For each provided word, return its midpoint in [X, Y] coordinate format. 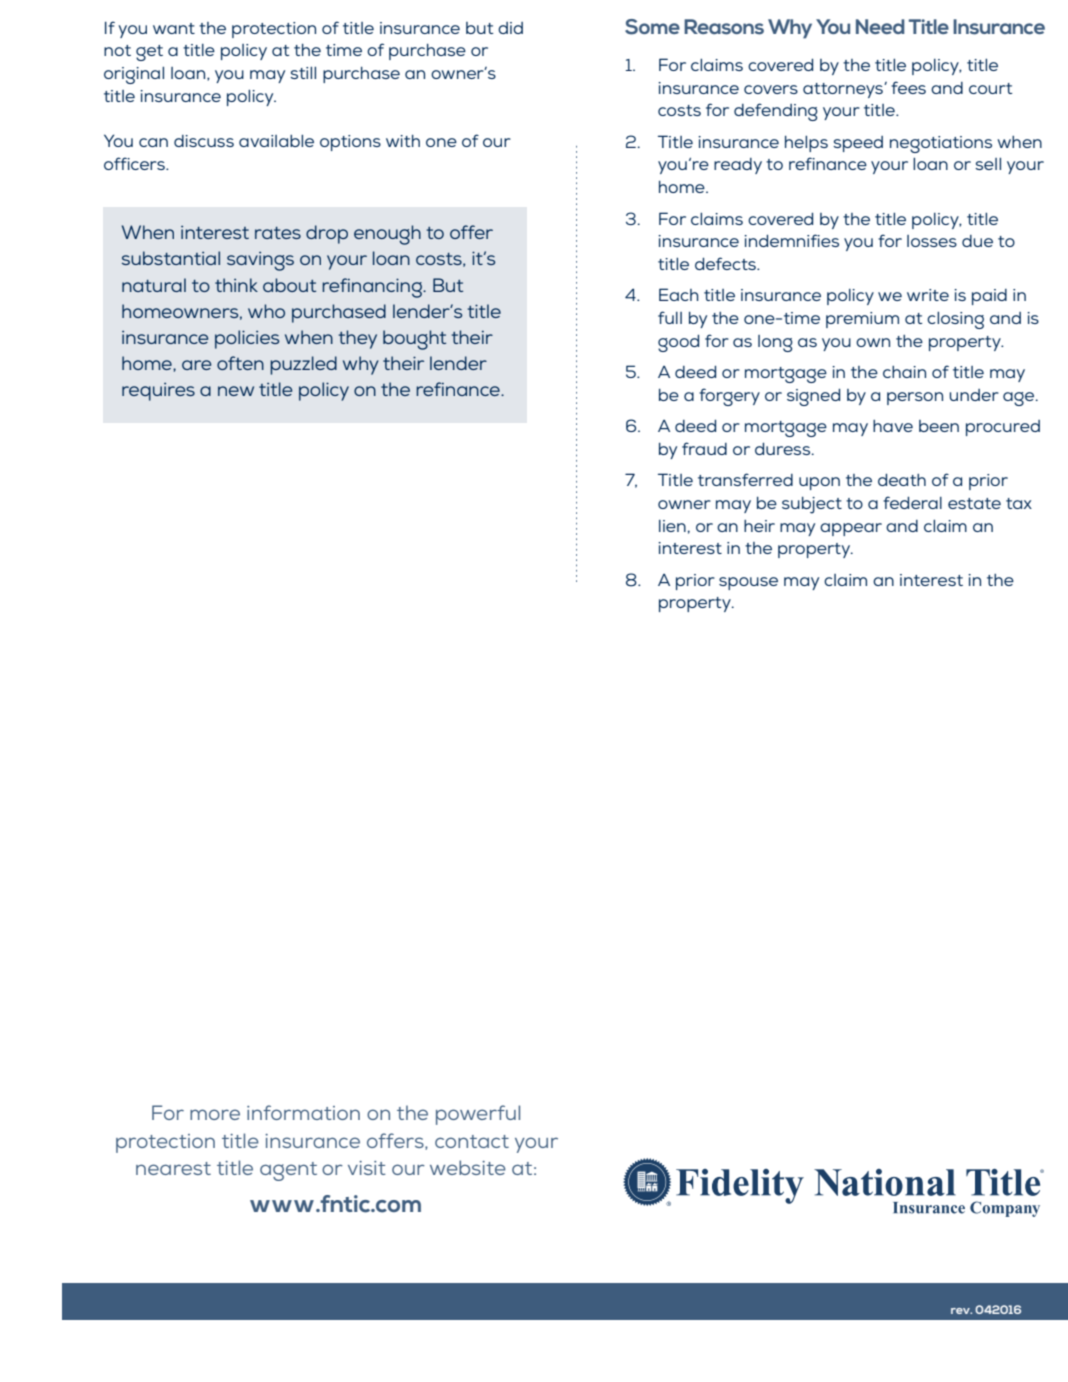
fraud [704, 448]
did [510, 28]
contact [472, 1141]
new [236, 391]
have [893, 426]
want [174, 28]
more [215, 1114]
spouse [748, 583]
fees [908, 87]
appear [851, 529]
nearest [173, 1168]
